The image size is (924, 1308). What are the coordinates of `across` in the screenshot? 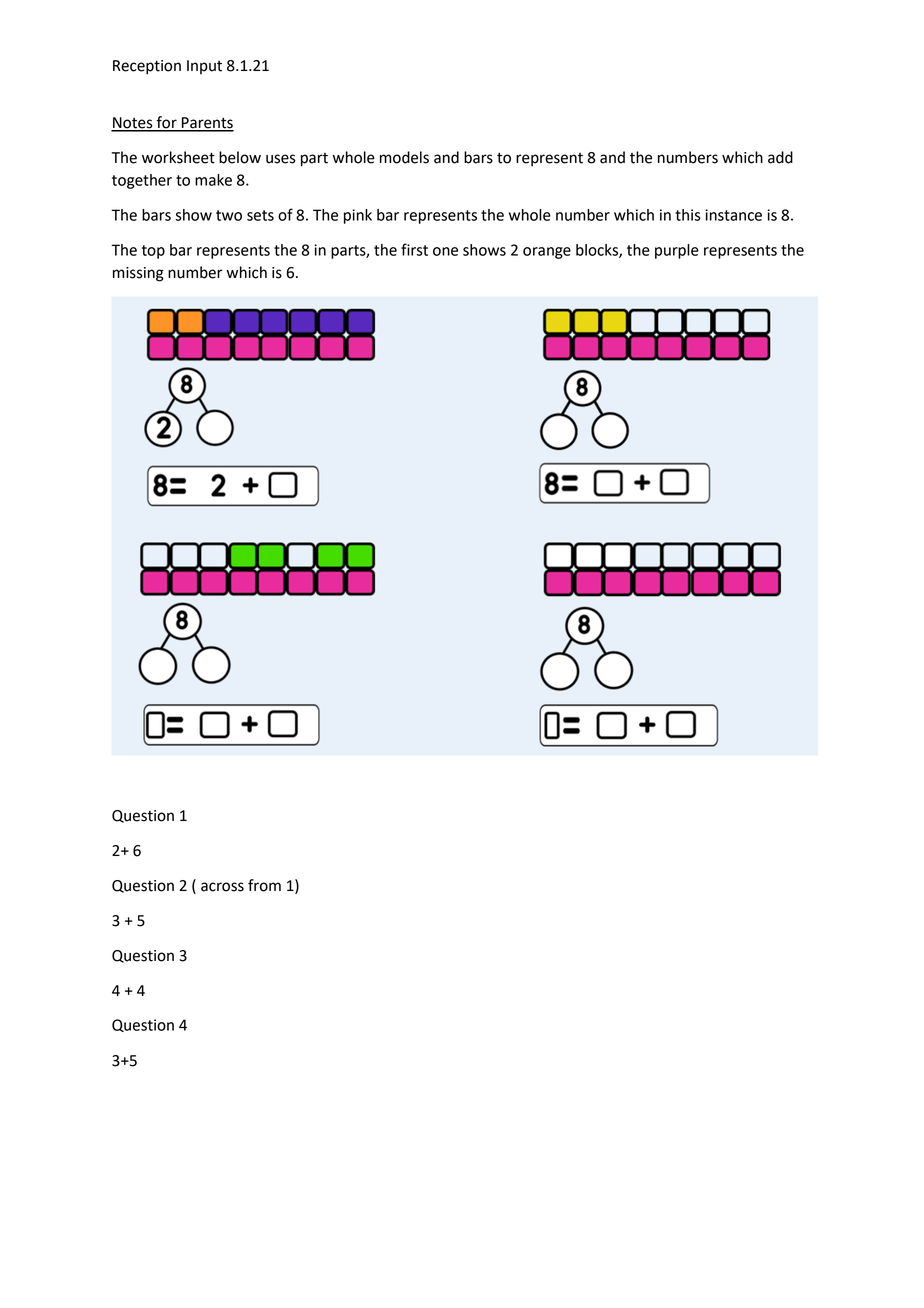 It's located at (222, 887).
